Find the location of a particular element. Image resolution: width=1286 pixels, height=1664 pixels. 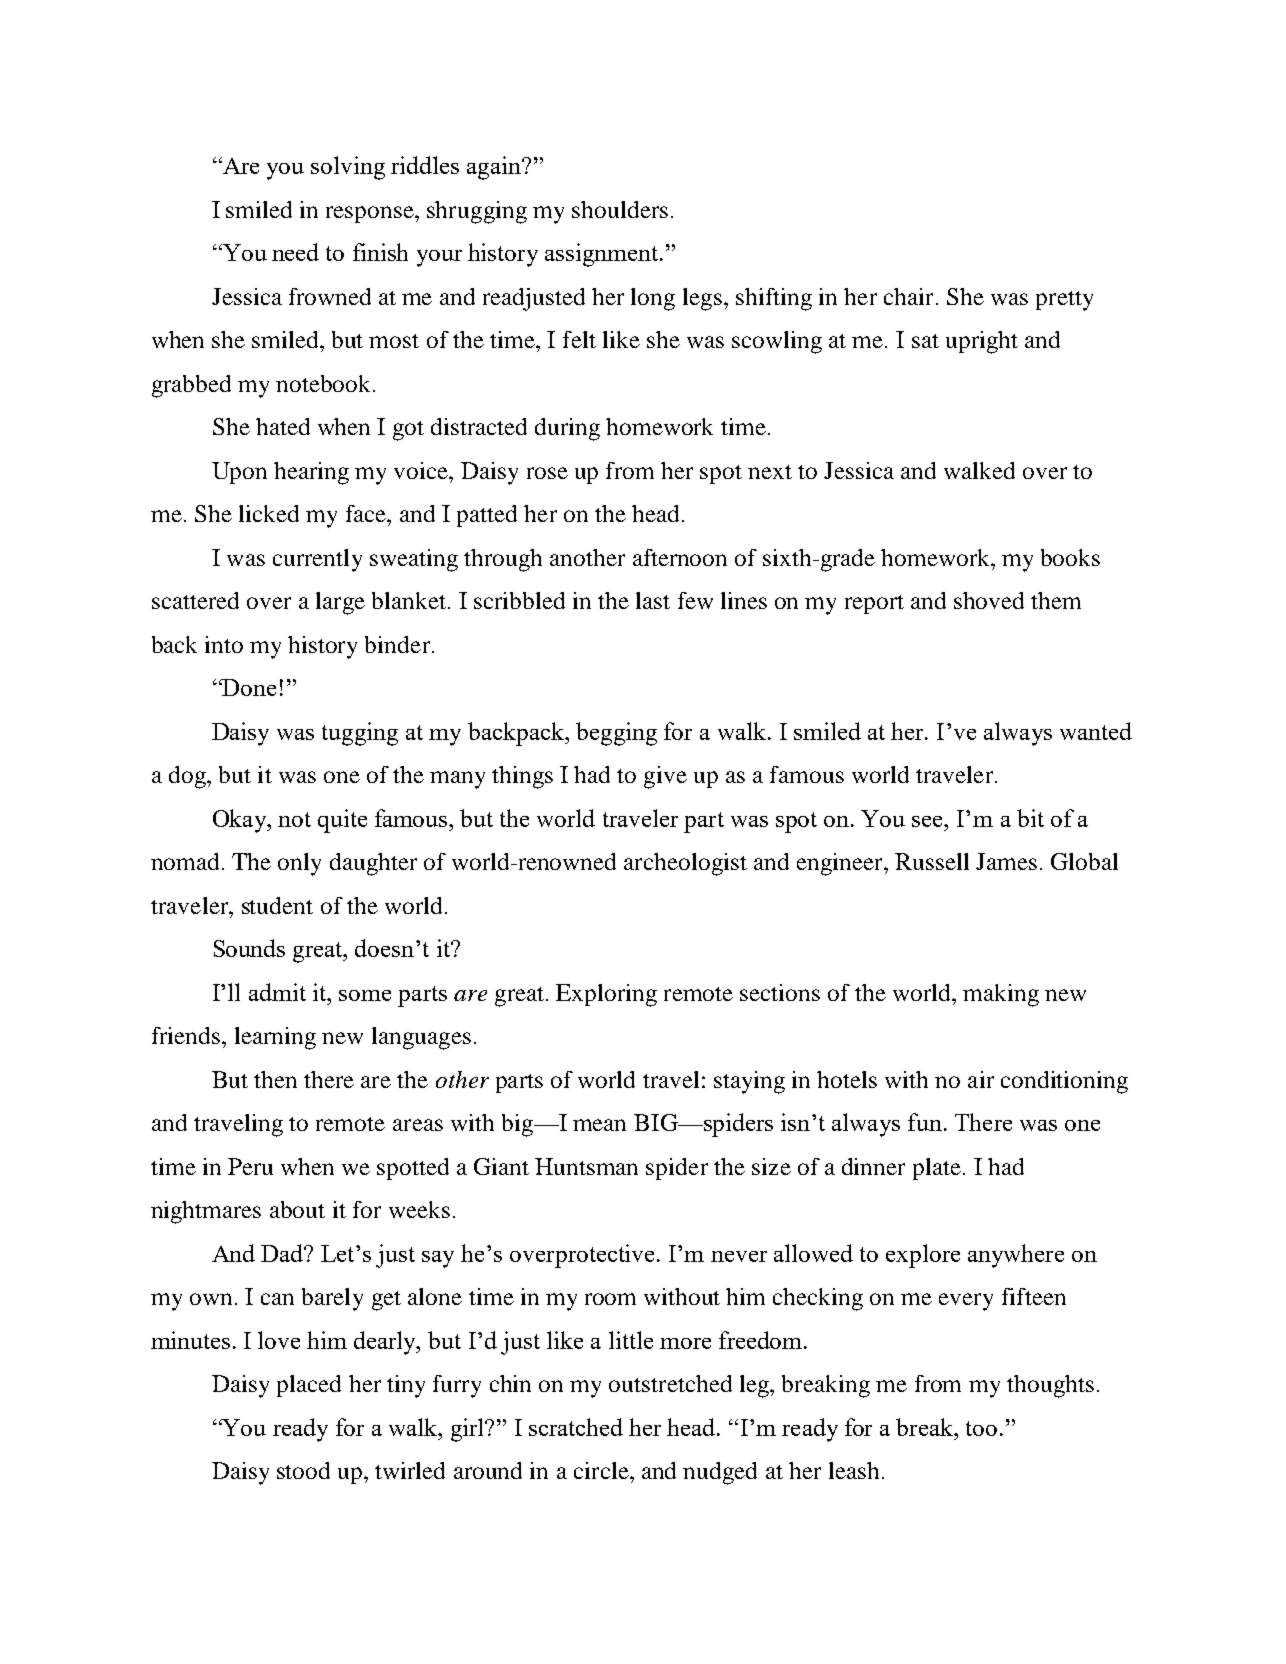

chair is located at coordinates (908, 296).
